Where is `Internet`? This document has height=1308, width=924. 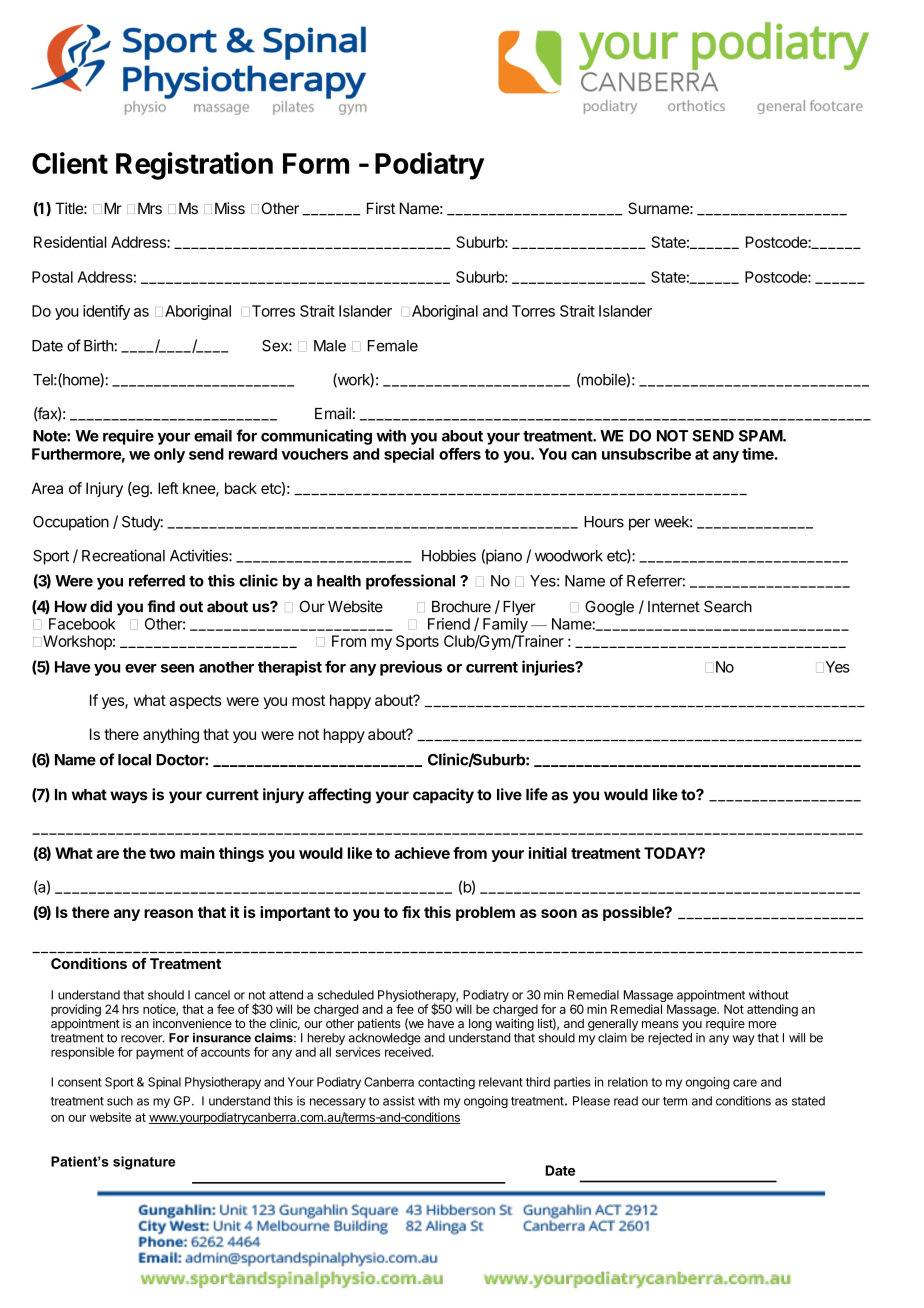 Internet is located at coordinates (674, 607).
